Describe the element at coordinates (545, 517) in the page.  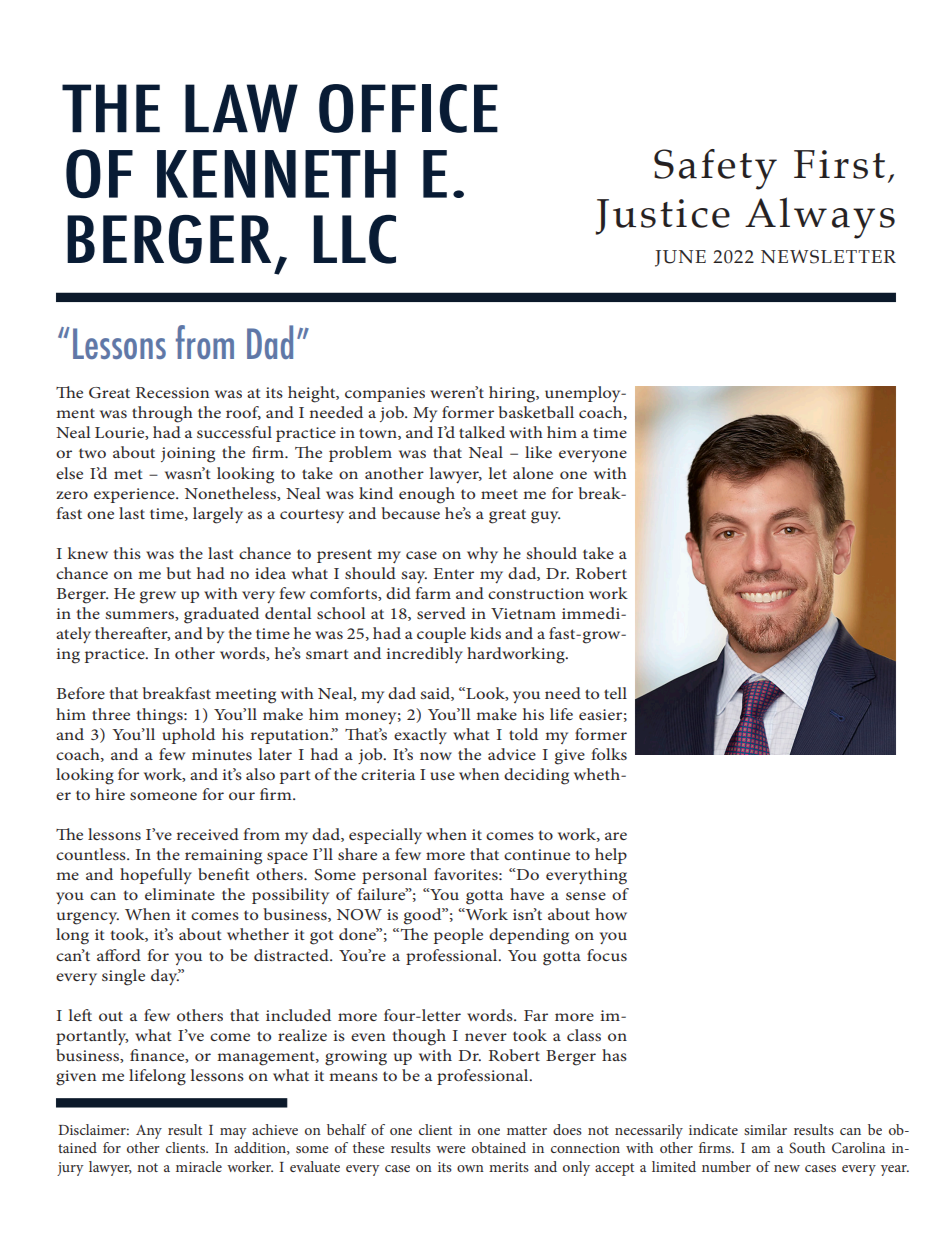
I see `guy` at that location.
